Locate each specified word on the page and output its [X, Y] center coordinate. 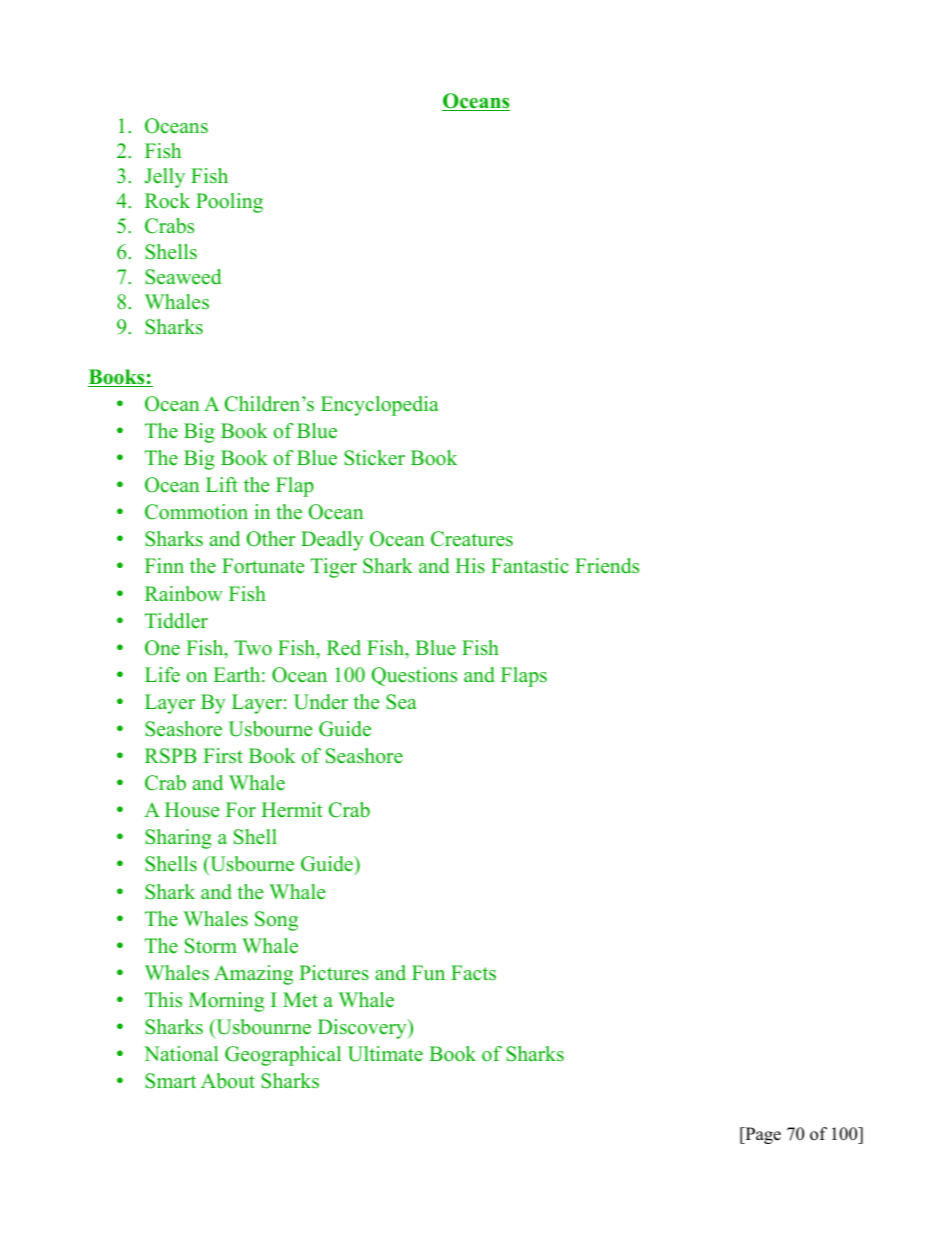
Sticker [374, 458]
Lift [222, 484]
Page [762, 1135]
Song [276, 921]
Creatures [472, 539]
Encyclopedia [380, 406]
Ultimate [385, 1054]
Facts [473, 973]
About [228, 1081]
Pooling [229, 203]
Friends [607, 566]
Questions [414, 676]
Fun [428, 973]
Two [253, 648]
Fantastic [530, 566]
